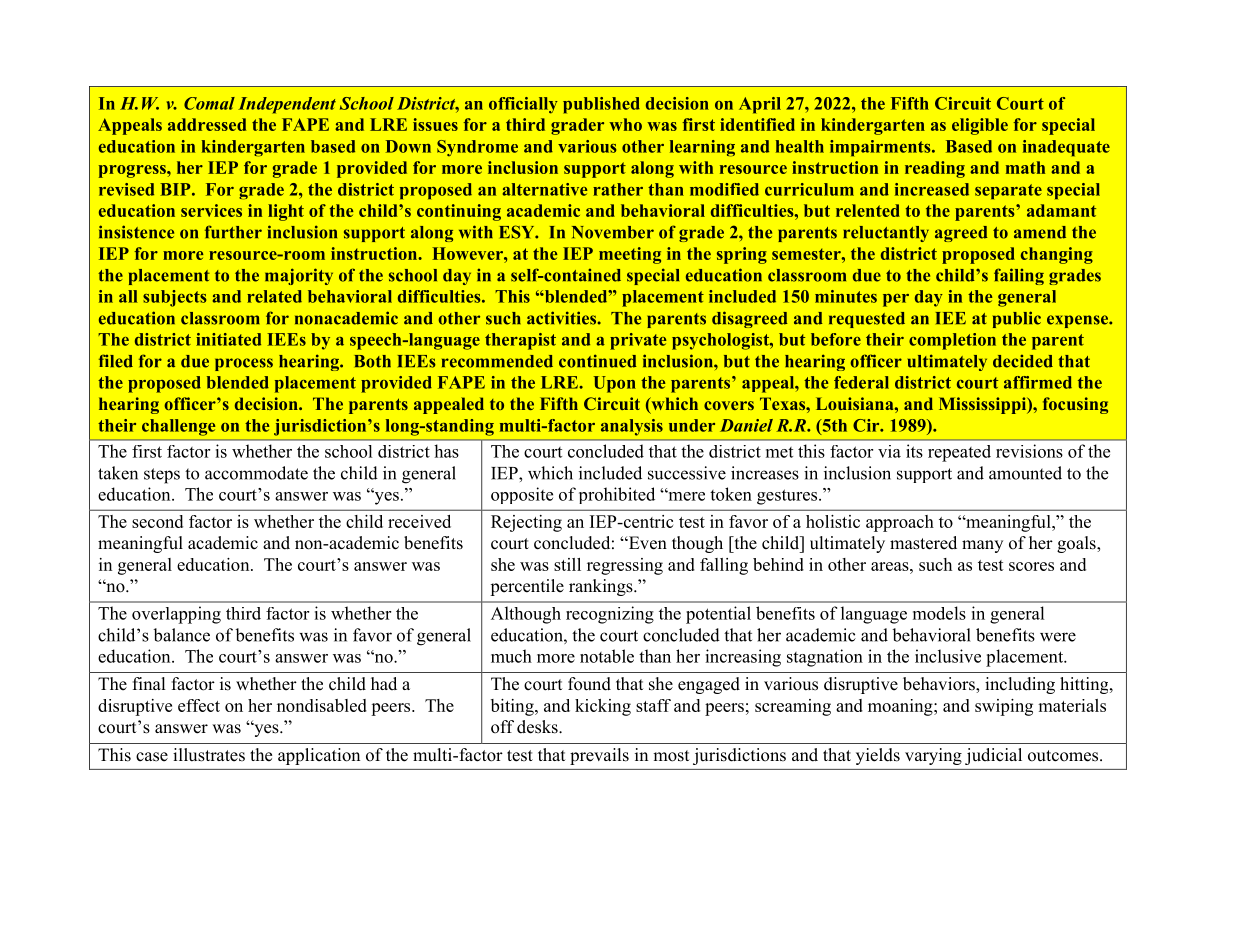 This screenshot has height=952, width=1233. I want to click on private, so click(638, 341).
